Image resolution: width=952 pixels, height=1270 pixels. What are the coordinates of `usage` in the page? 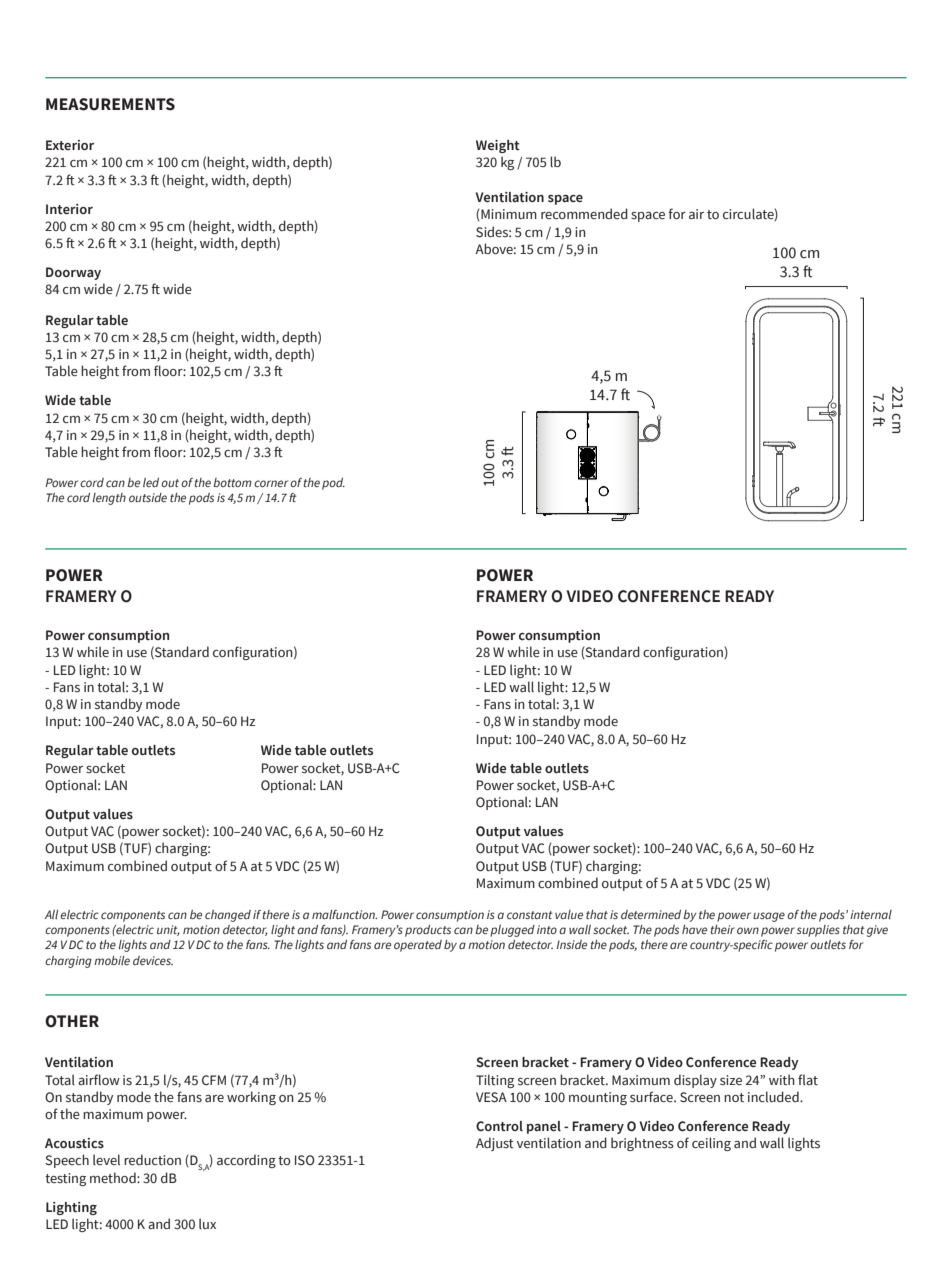 It's located at (769, 917).
